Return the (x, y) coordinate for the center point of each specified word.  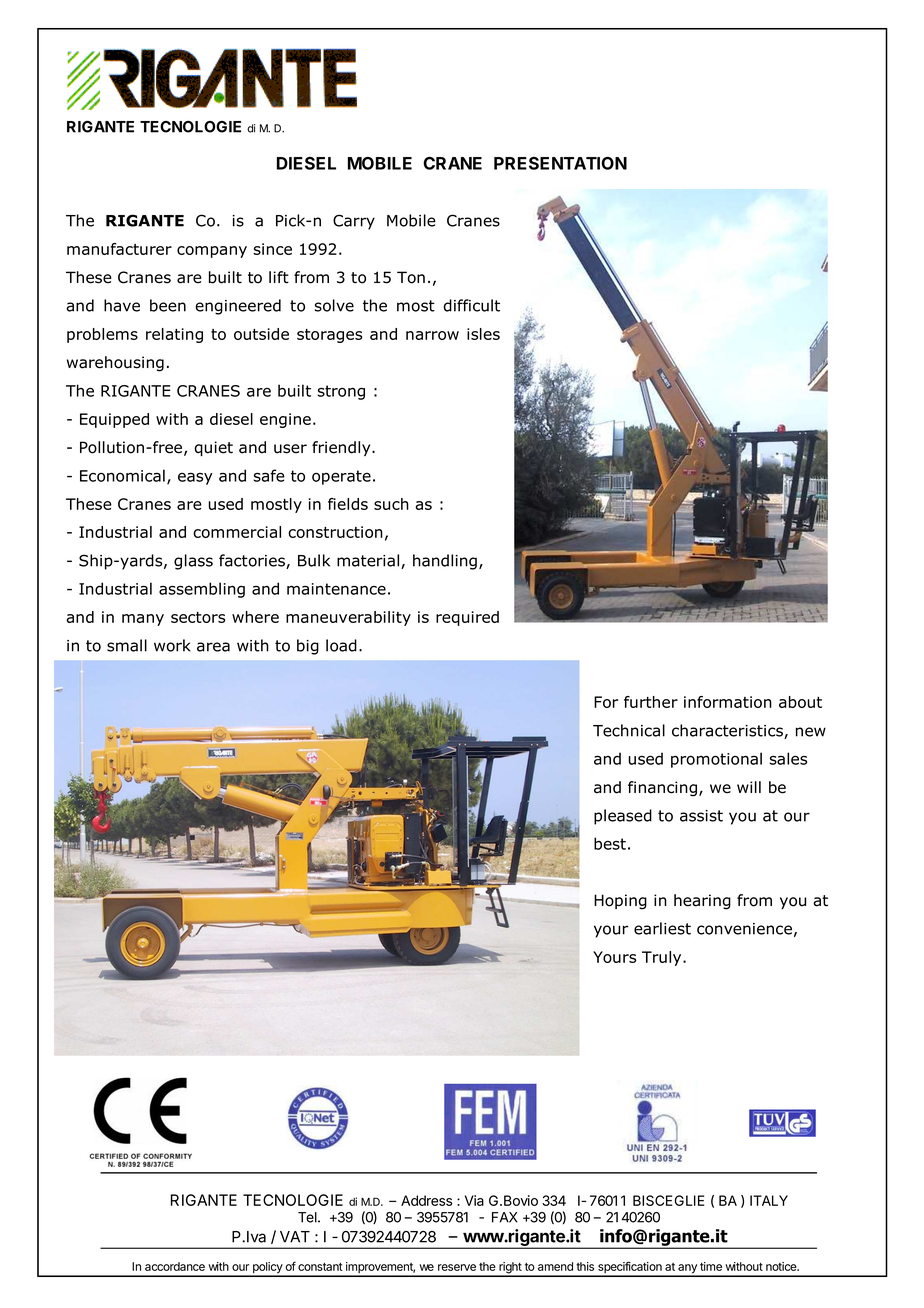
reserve (457, 1267)
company (212, 252)
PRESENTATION (560, 163)
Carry (354, 222)
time (711, 1266)
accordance (175, 1266)
